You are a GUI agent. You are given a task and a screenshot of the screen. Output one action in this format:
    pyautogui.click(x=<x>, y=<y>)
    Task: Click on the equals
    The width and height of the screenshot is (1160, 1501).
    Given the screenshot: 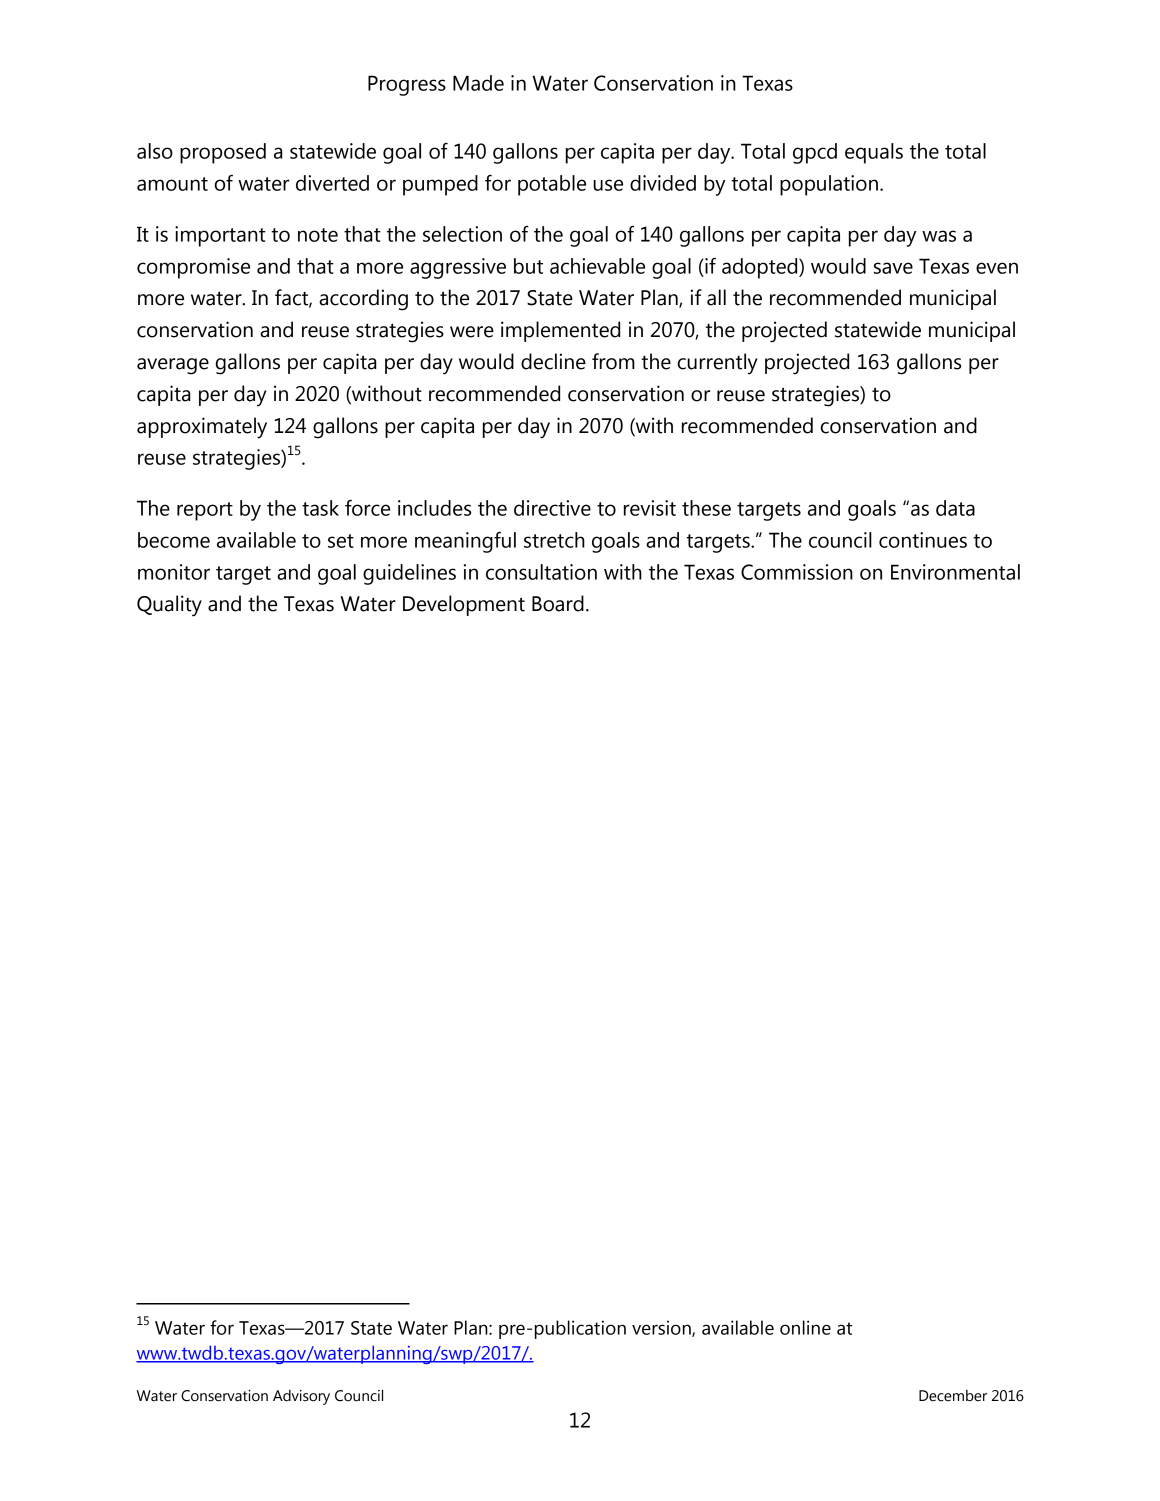 What is the action you would take?
    pyautogui.click(x=874, y=153)
